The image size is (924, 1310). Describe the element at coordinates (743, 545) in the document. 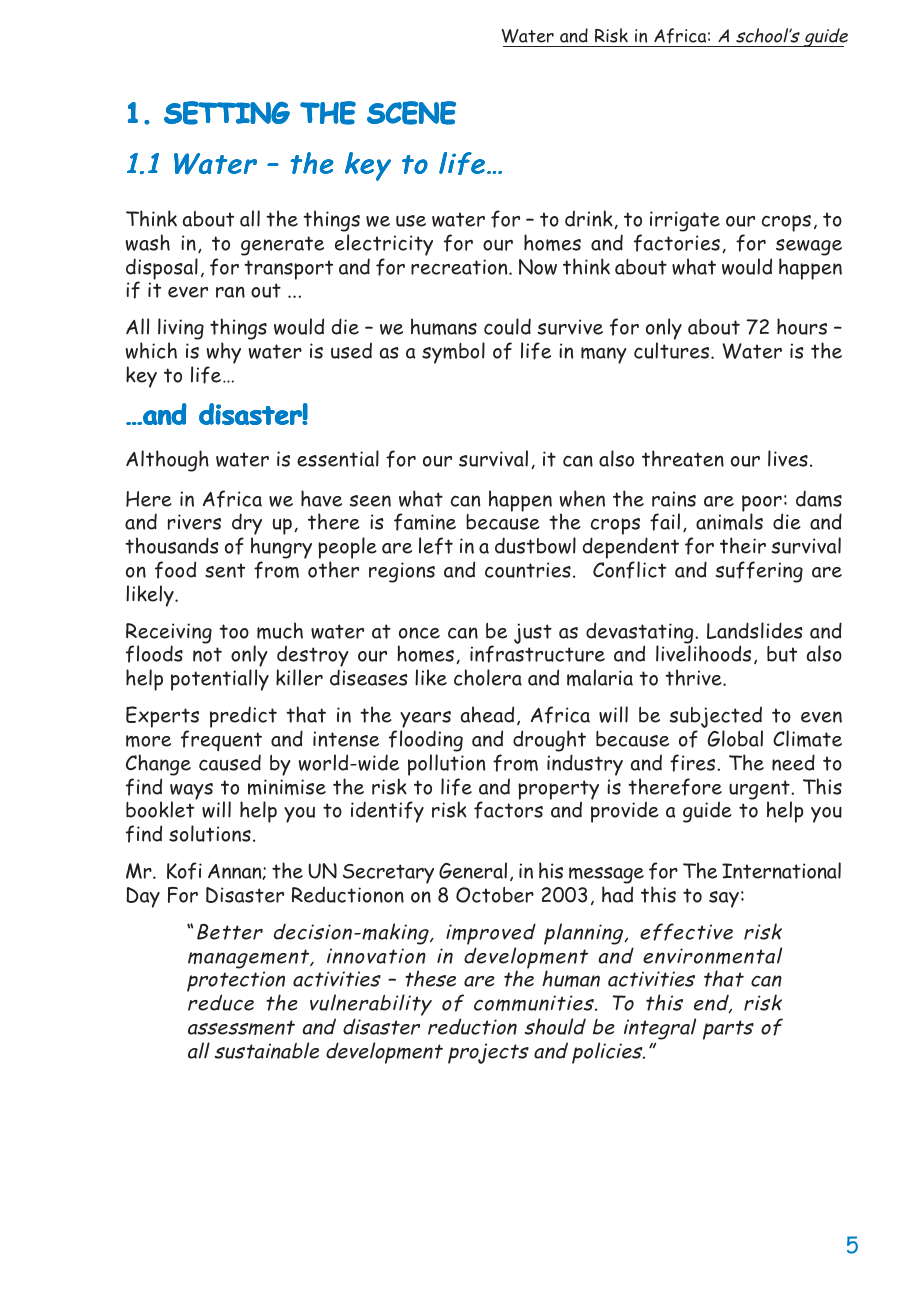

I see `their` at that location.
